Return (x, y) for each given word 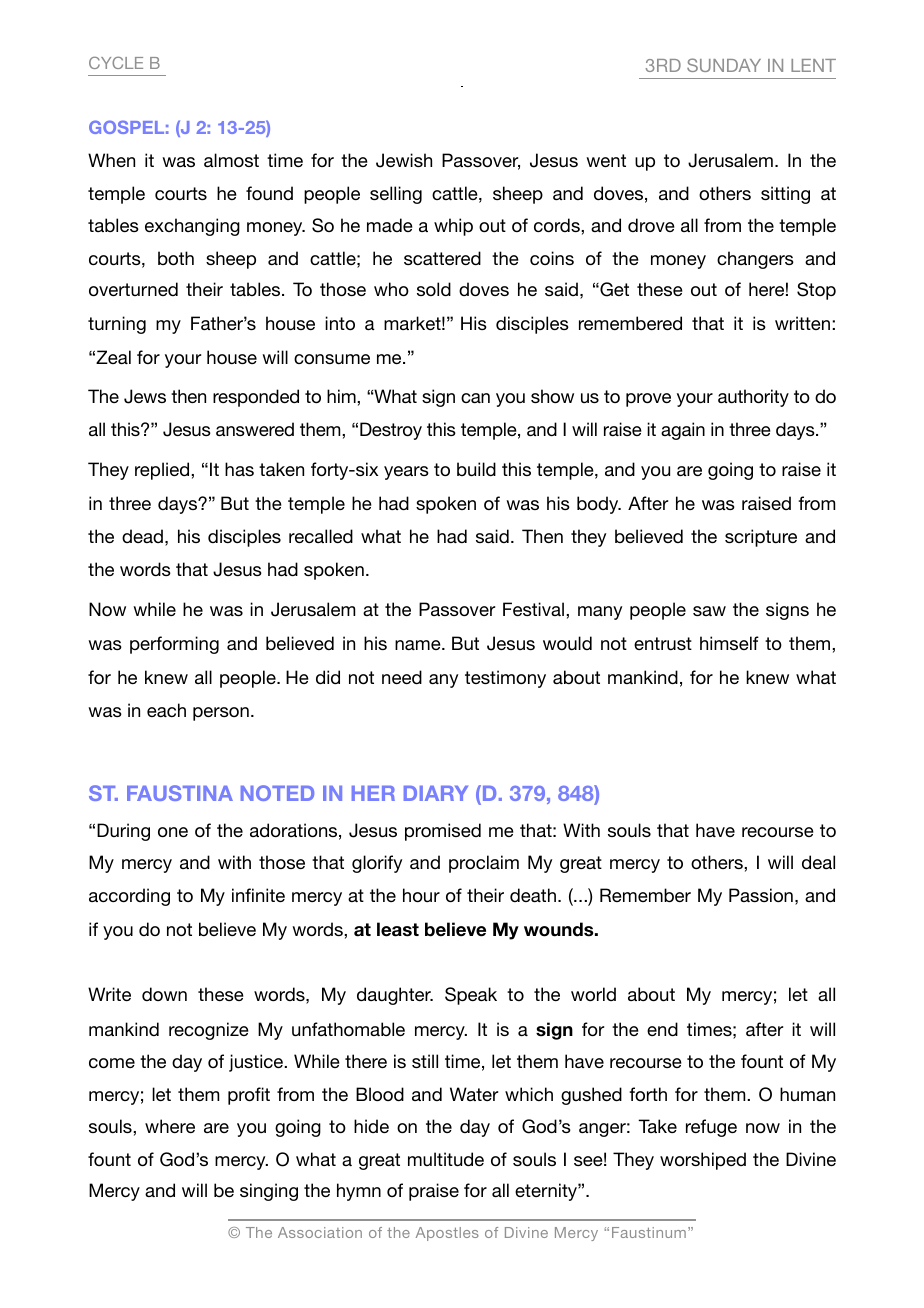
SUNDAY (724, 65)
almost (231, 160)
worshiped (703, 1161)
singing (269, 1192)
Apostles (447, 1234)
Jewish (404, 160)
